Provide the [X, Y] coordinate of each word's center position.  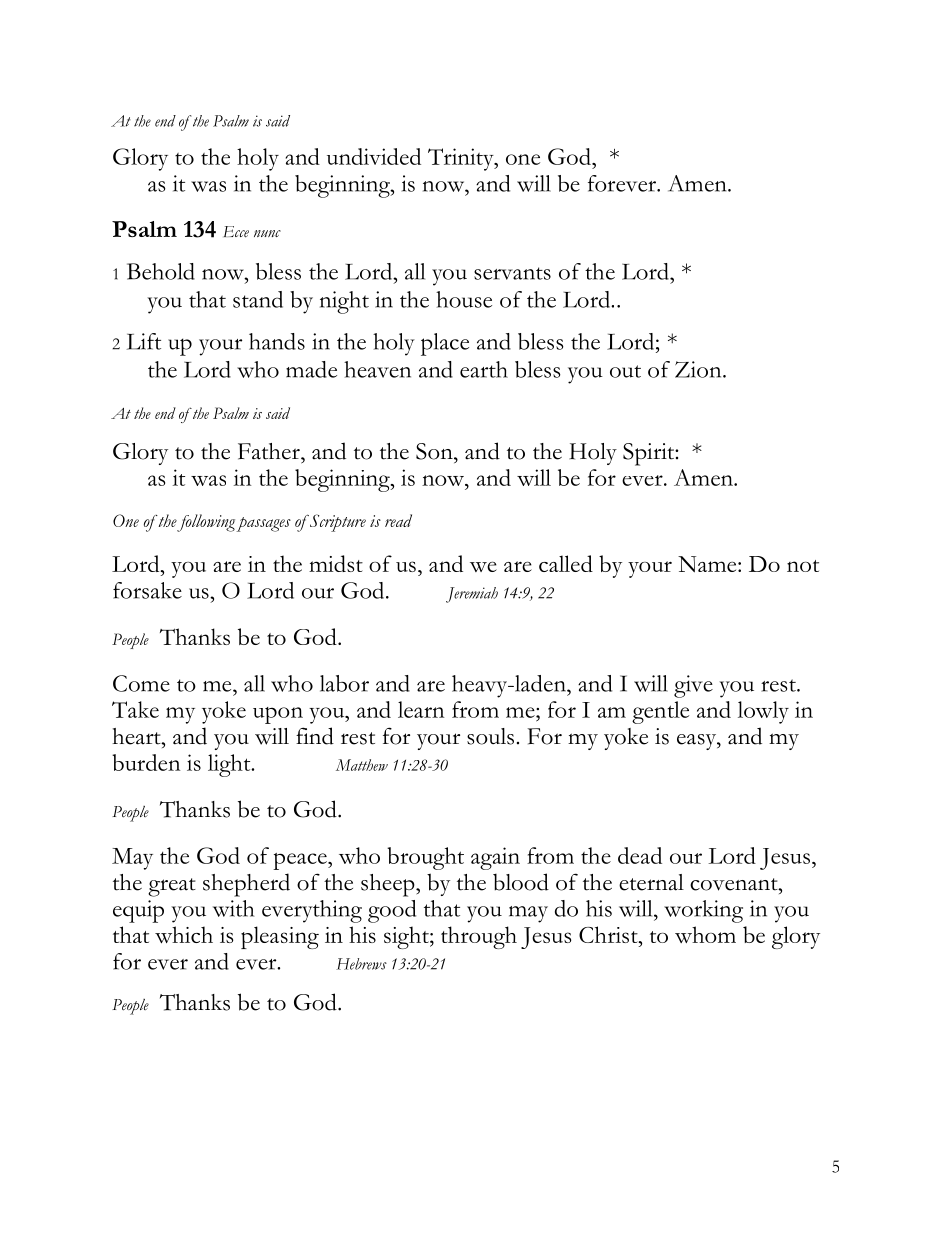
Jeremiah [472, 595]
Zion [699, 369]
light [230, 765]
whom [705, 934]
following [205, 523]
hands [277, 341]
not [803, 566]
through [479, 937]
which [184, 935]
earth [484, 369]
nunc [267, 233]
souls [490, 736]
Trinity [462, 159]
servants [512, 273]
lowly [763, 712]
